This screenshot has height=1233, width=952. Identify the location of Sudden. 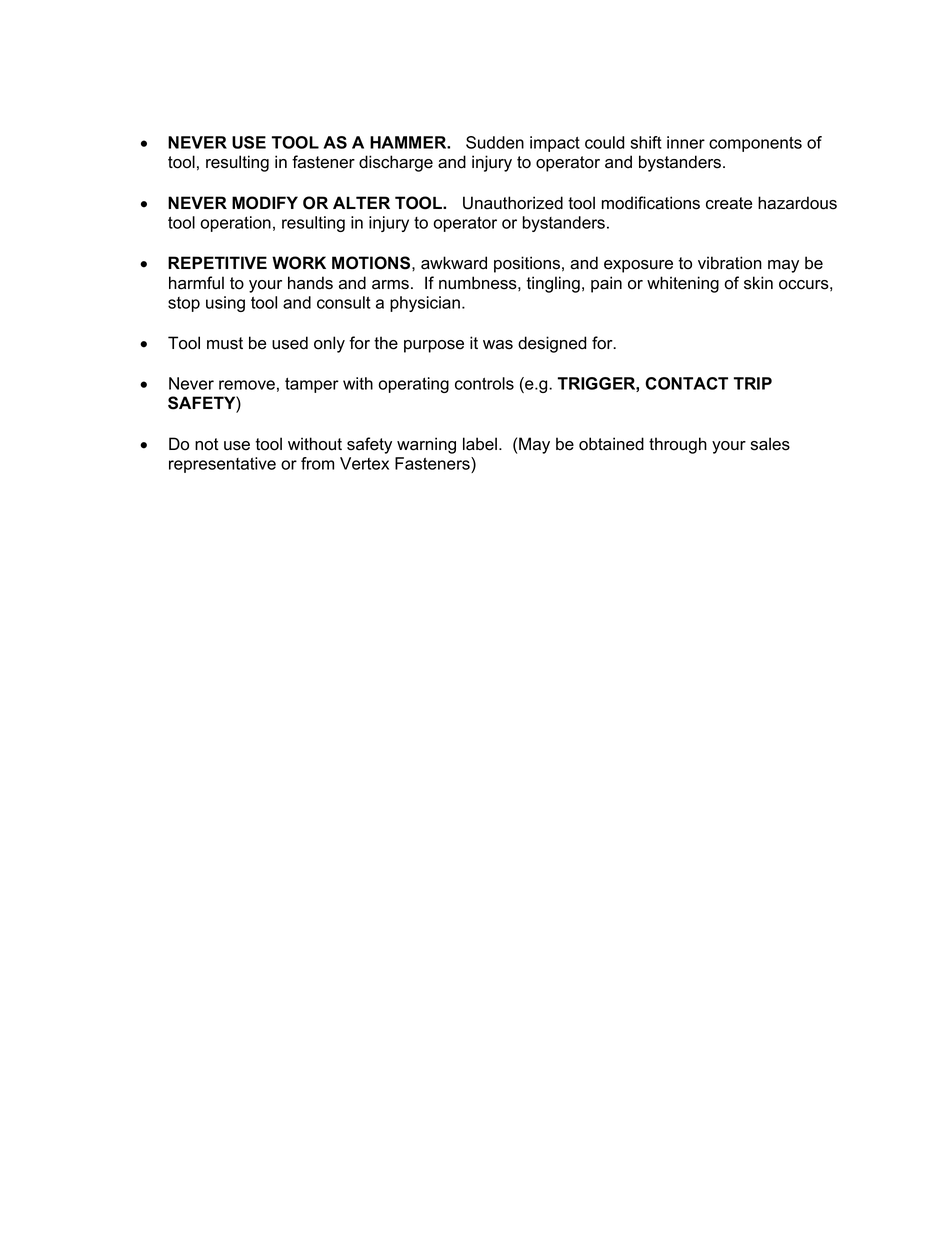
(495, 142).
